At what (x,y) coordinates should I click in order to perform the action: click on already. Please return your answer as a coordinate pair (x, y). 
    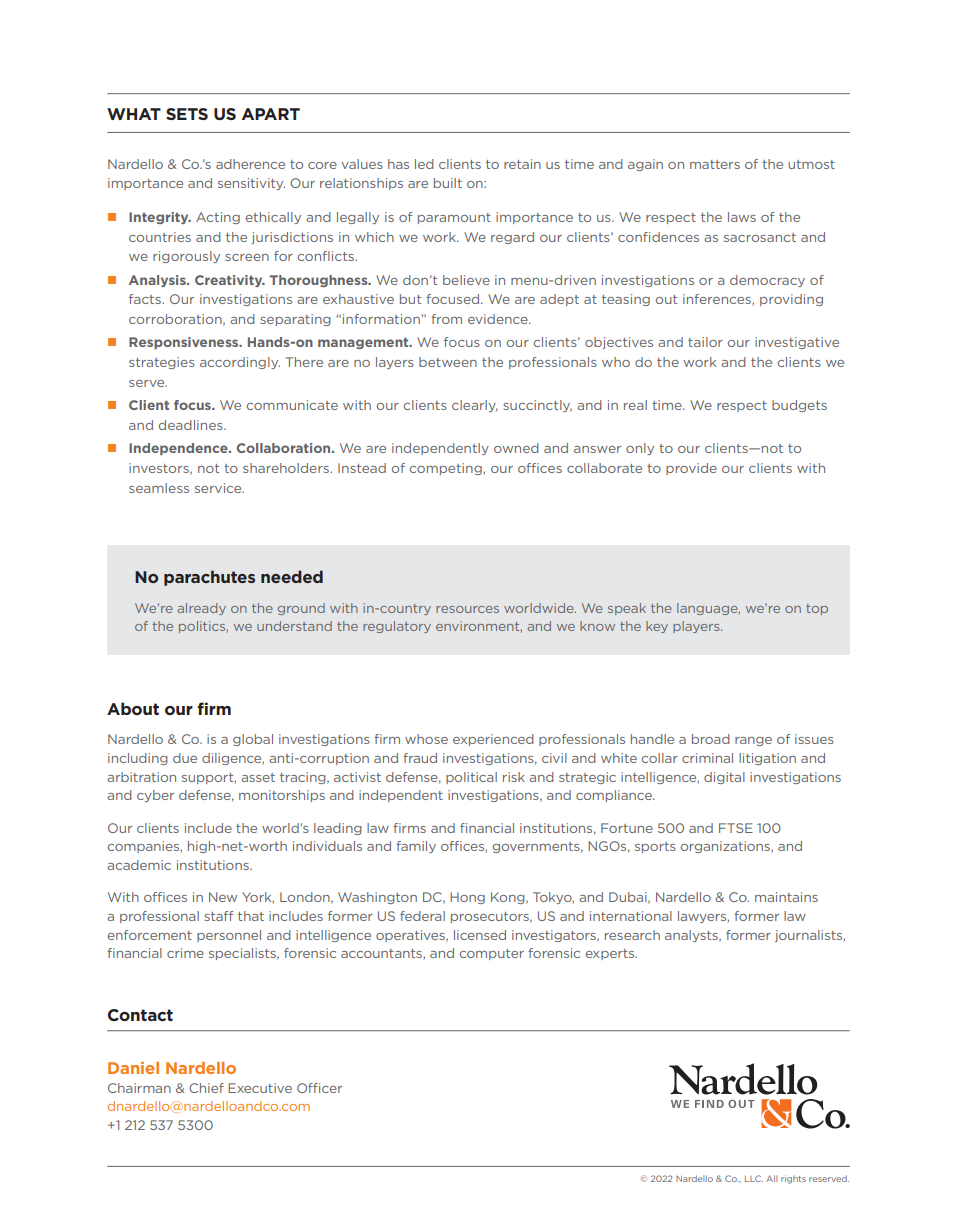
    Looking at the image, I should click on (202, 609).
